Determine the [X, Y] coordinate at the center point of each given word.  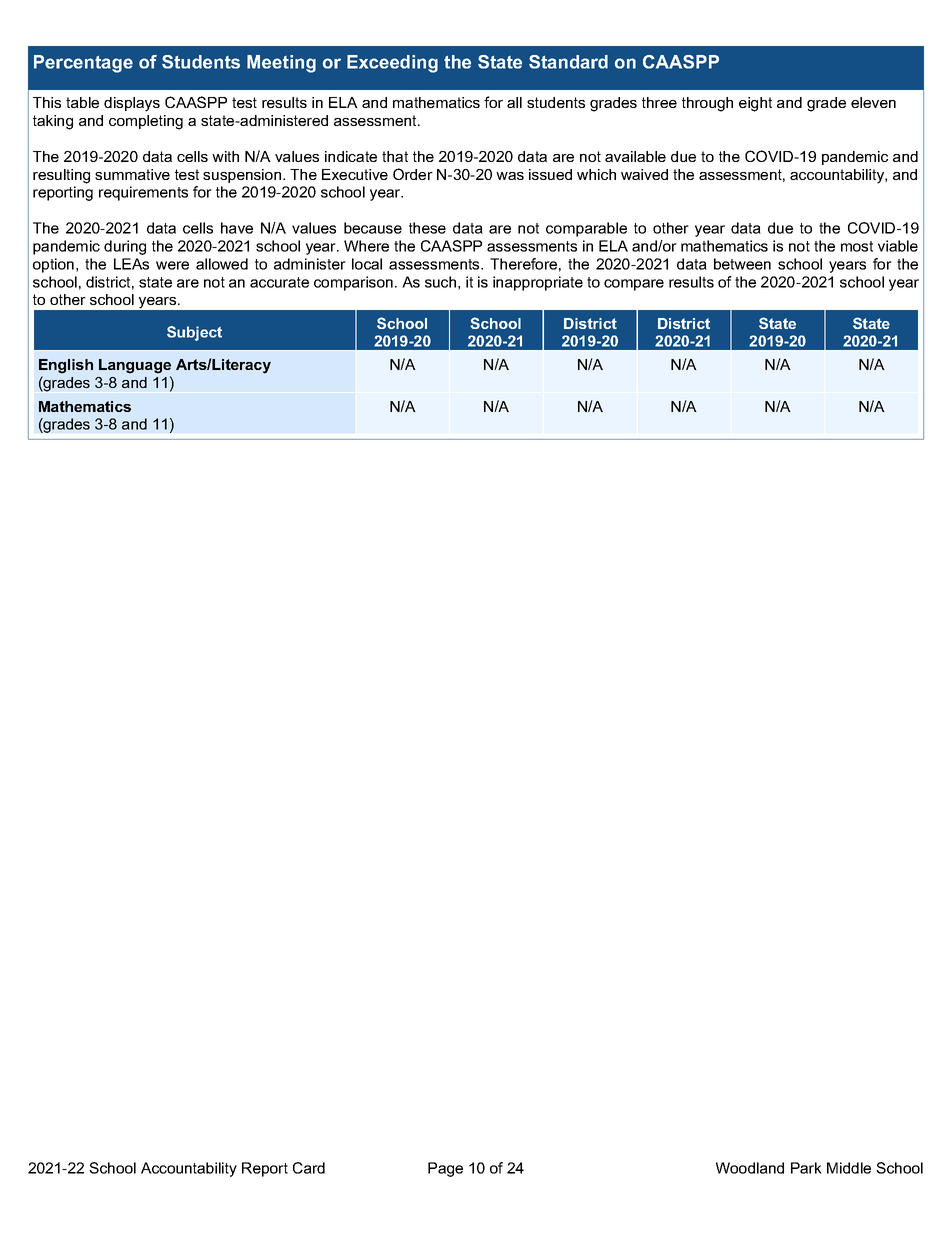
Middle [849, 1168]
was [510, 176]
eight [755, 104]
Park [806, 1168]
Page [445, 1169]
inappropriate [538, 283]
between [742, 264]
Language [135, 366]
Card [309, 1168]
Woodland [750, 1168]
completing [146, 122]
